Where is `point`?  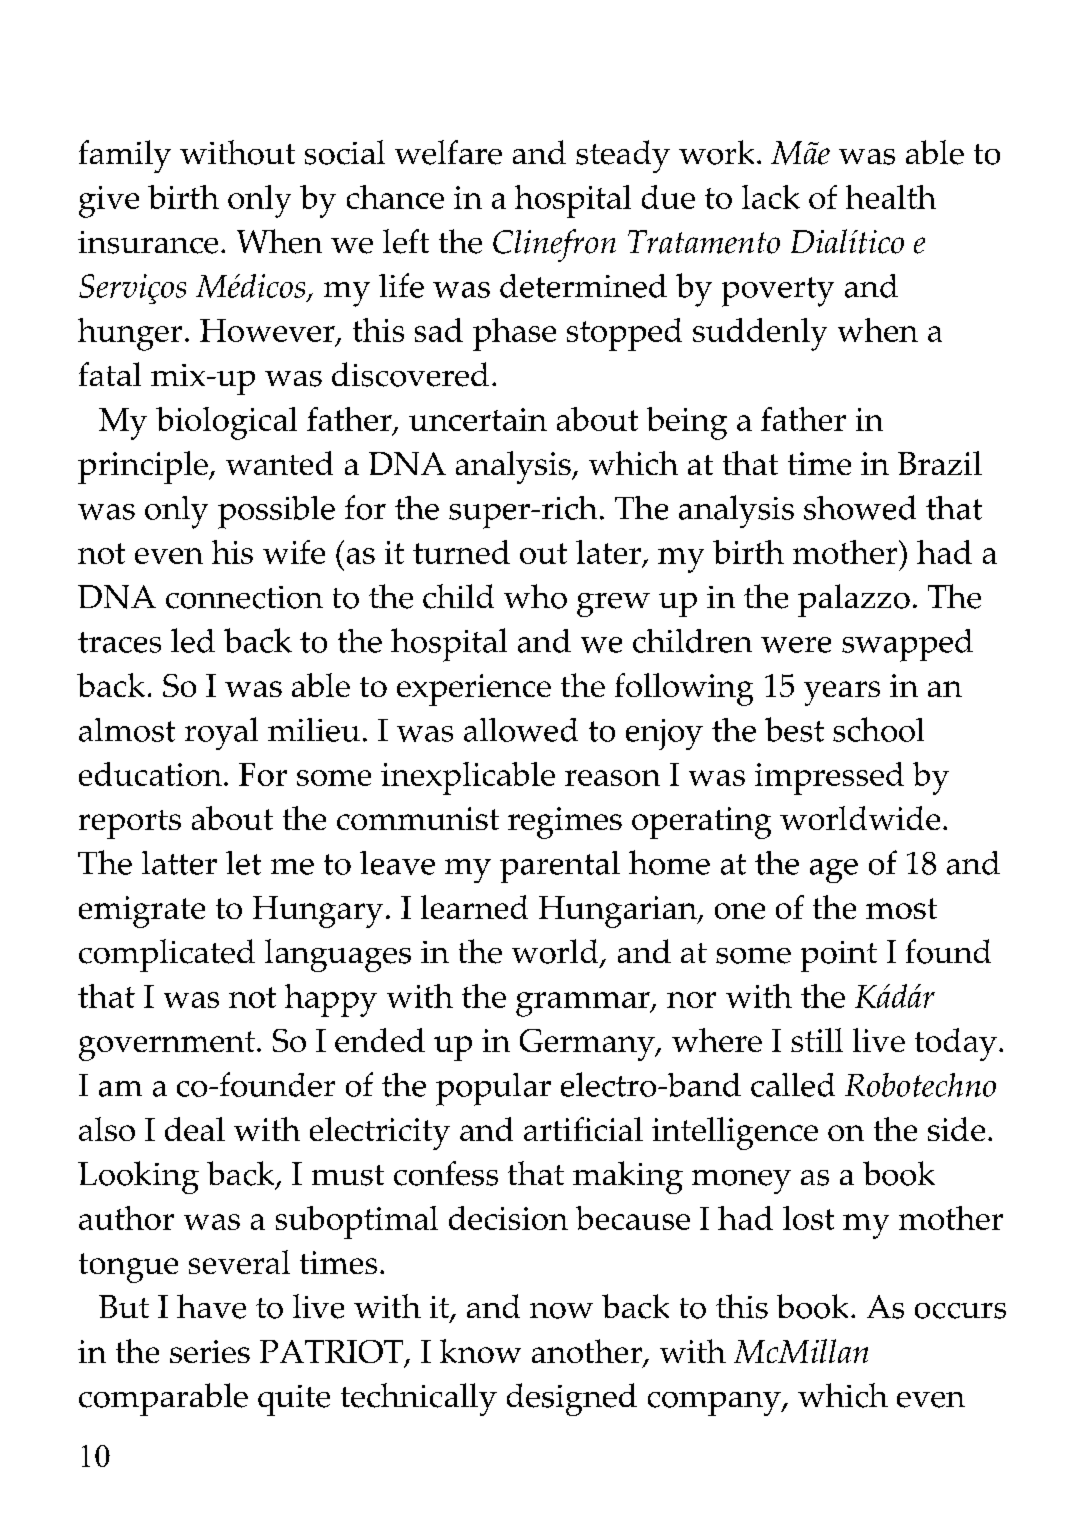 point is located at coordinates (839, 956).
